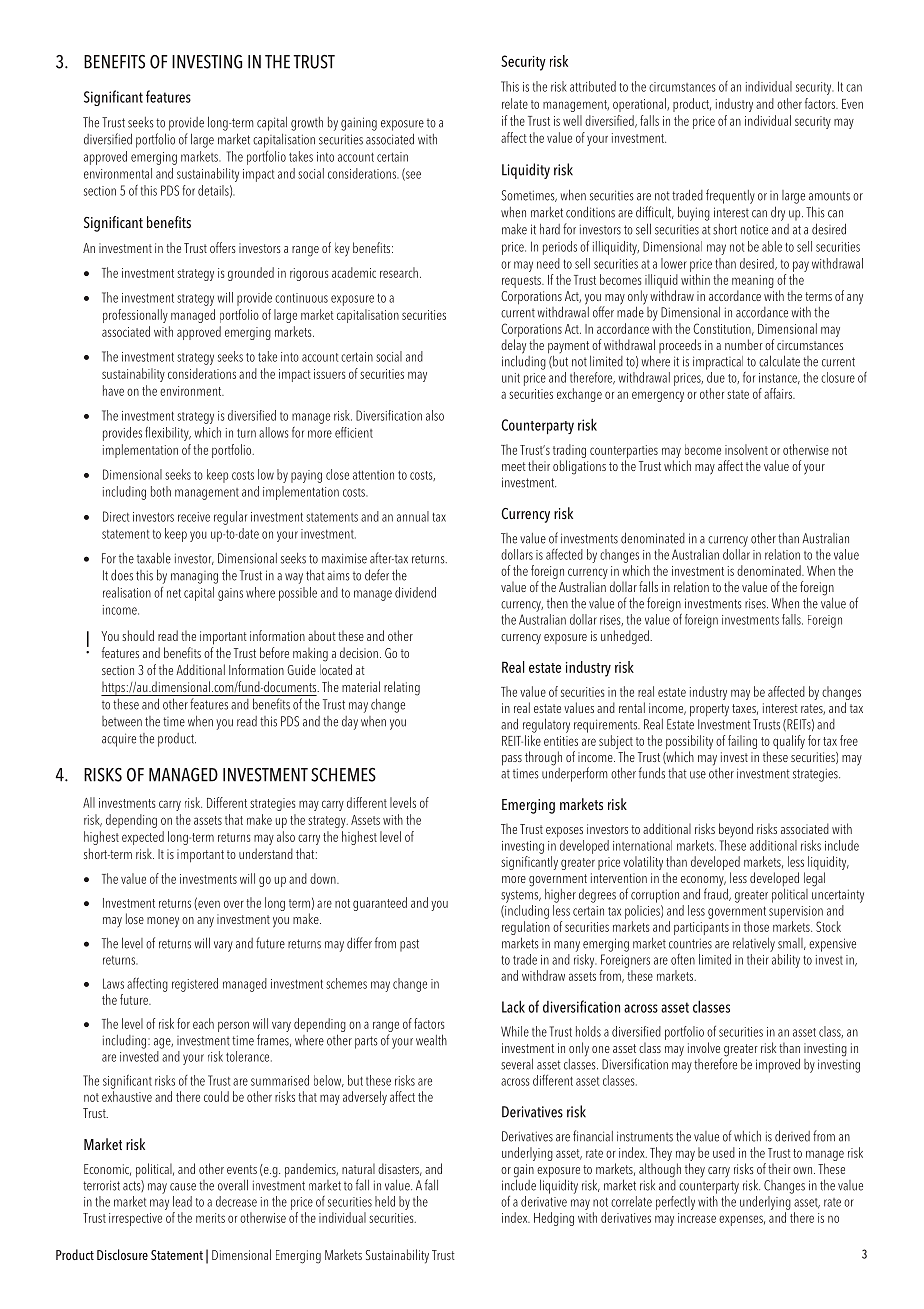 This image has width=924, height=1309. Describe the element at coordinates (514, 466) in the image. I see `meet` at that location.
